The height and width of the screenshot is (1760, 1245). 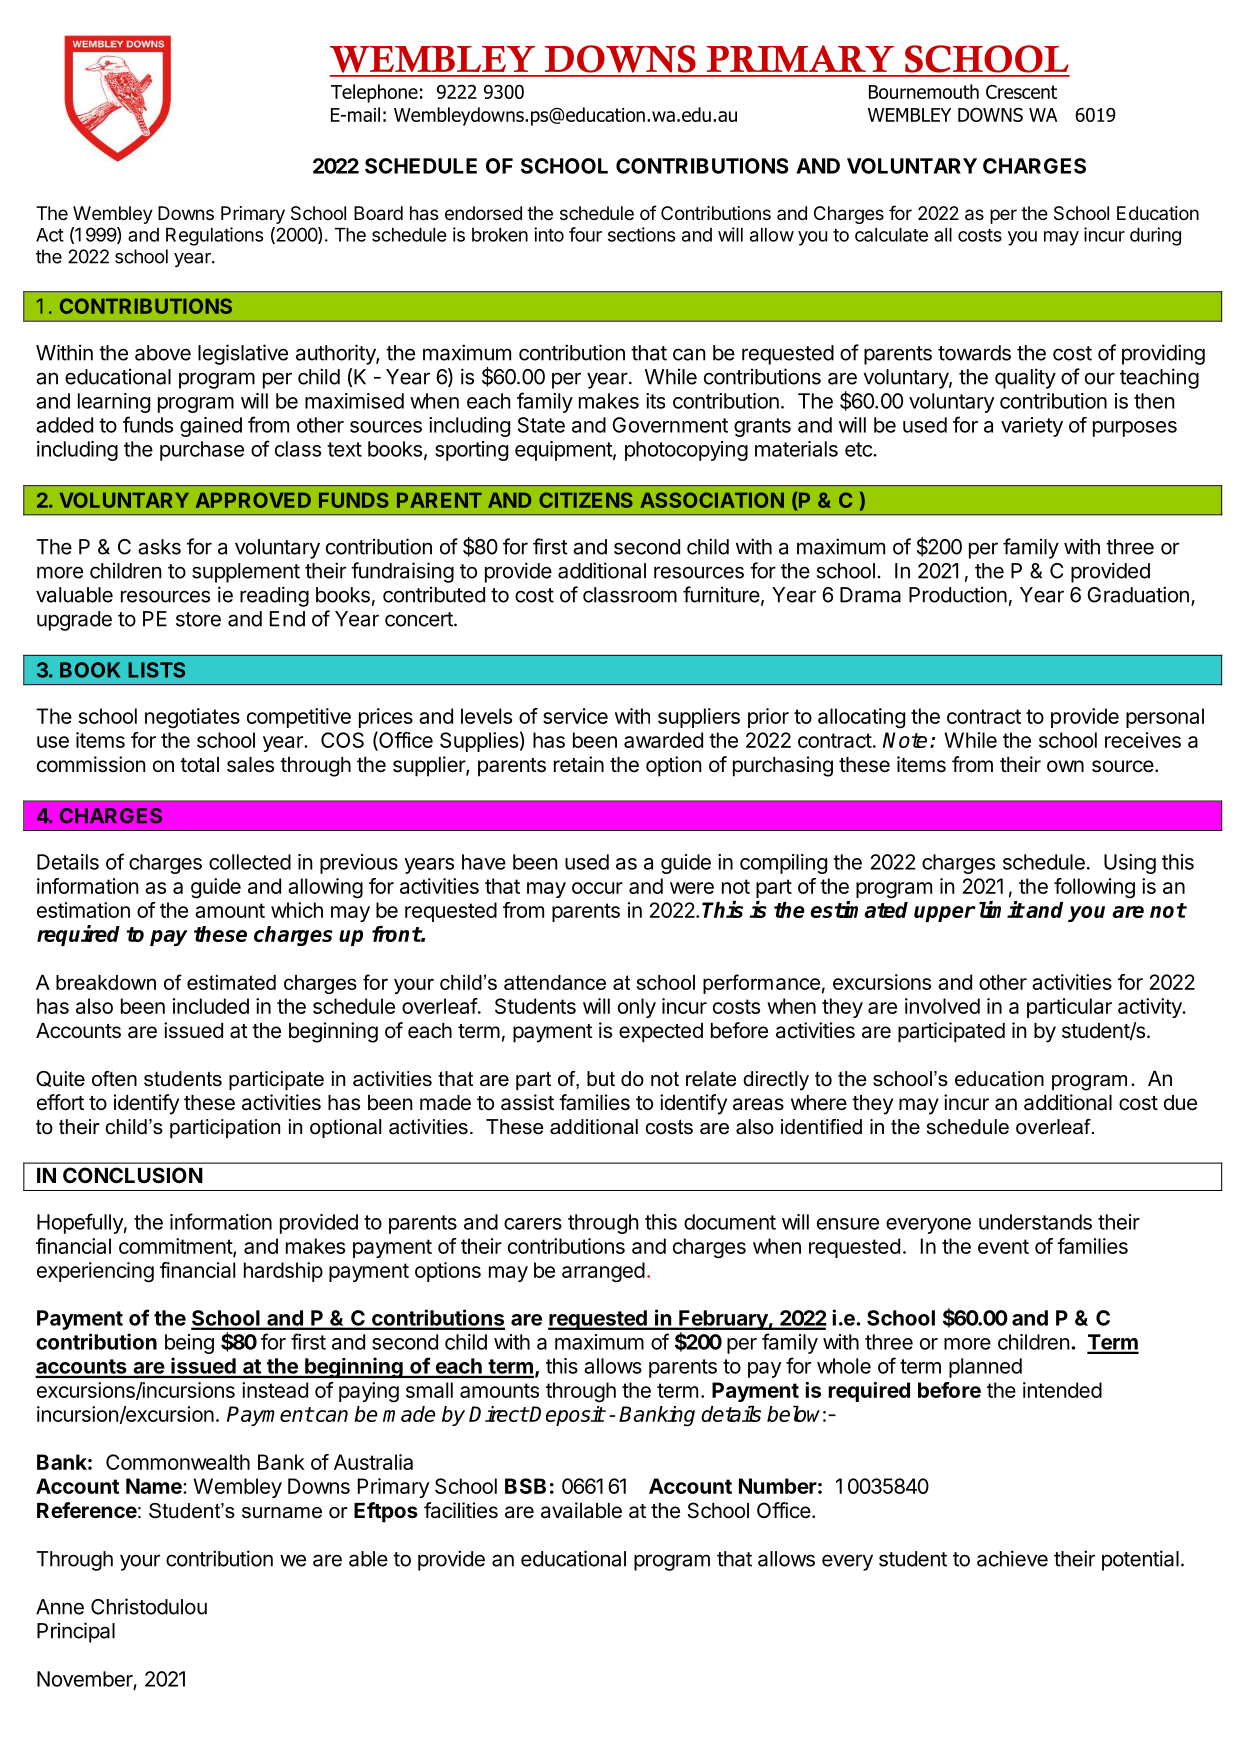 I want to click on occur, so click(x=597, y=888).
